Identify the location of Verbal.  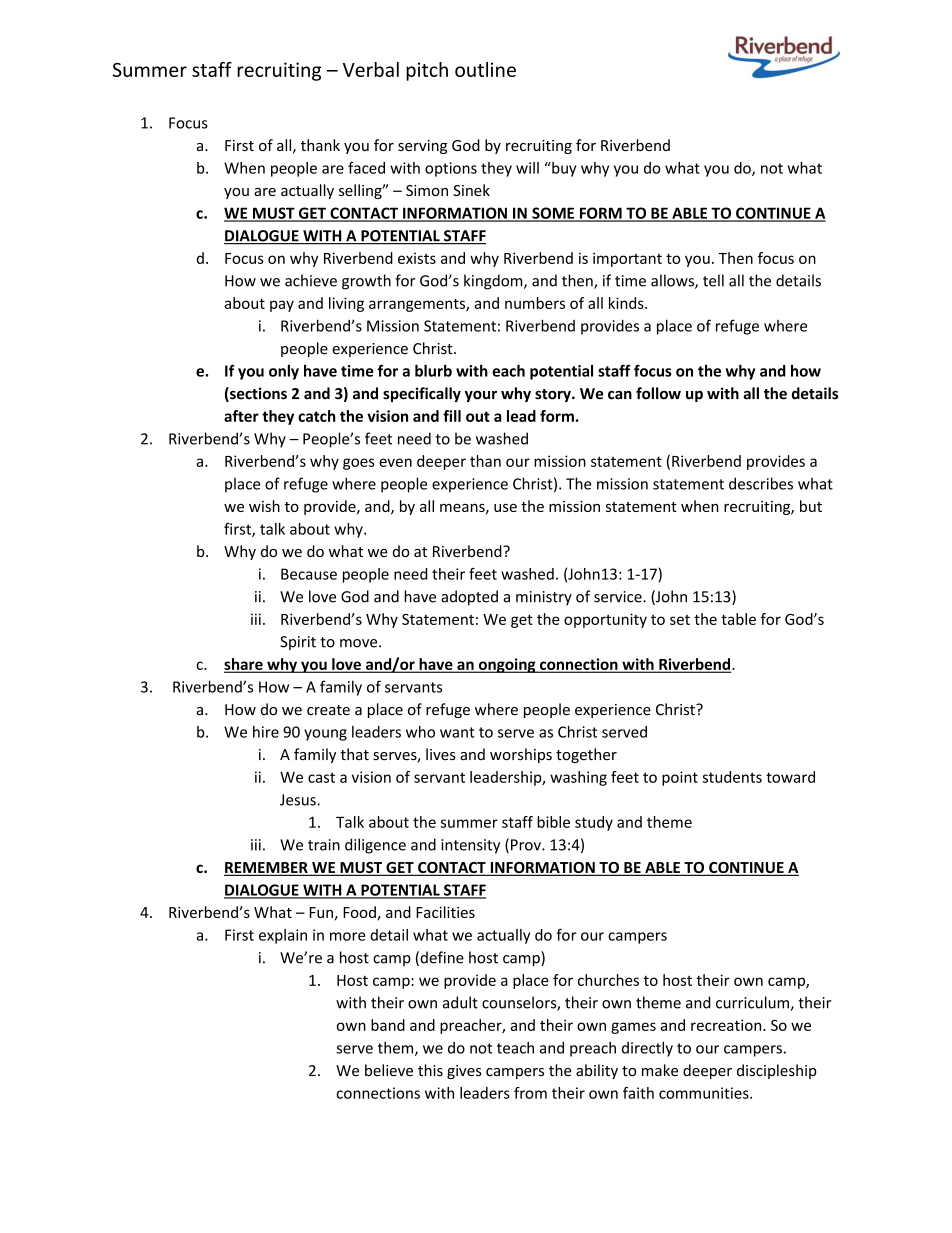
(371, 69).
